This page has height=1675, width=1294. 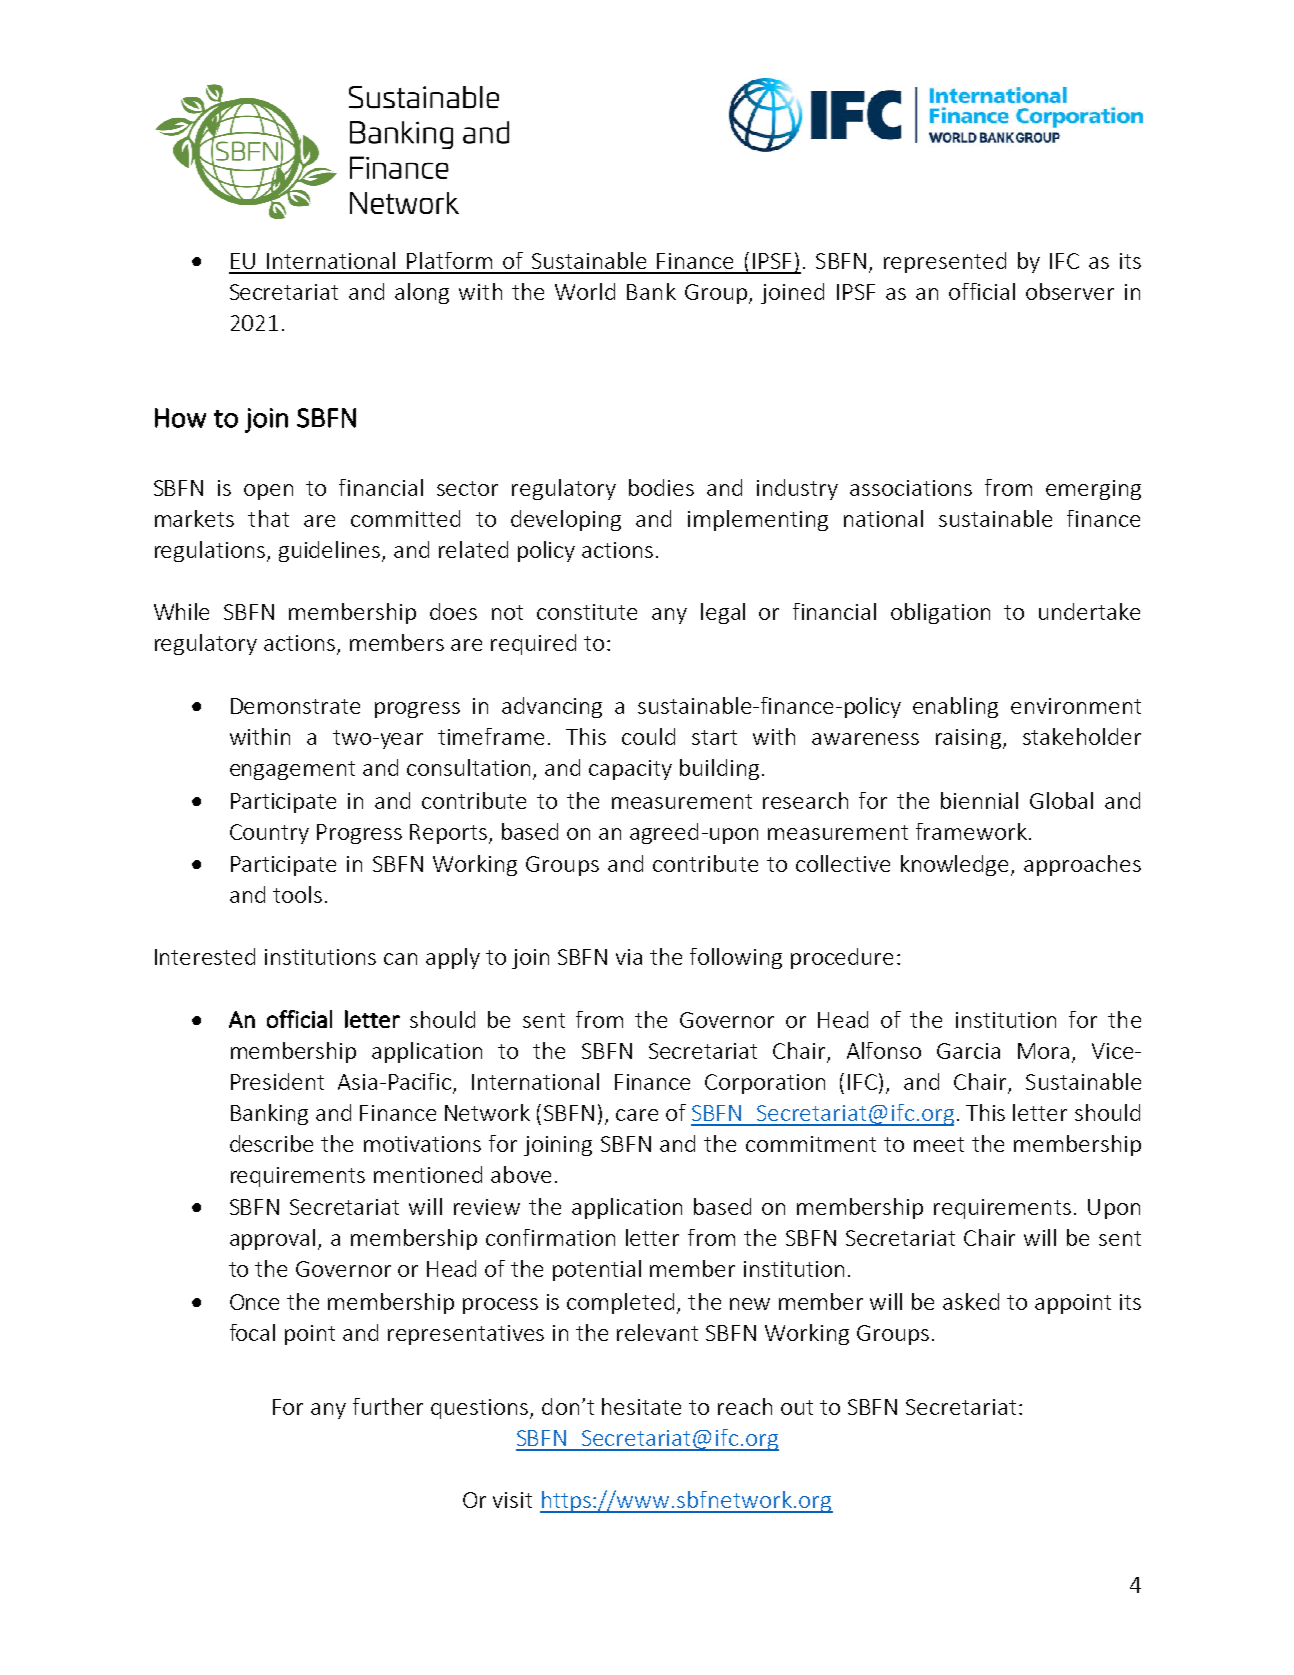 What do you see at coordinates (797, 1407) in the page?
I see `out` at bounding box center [797, 1407].
